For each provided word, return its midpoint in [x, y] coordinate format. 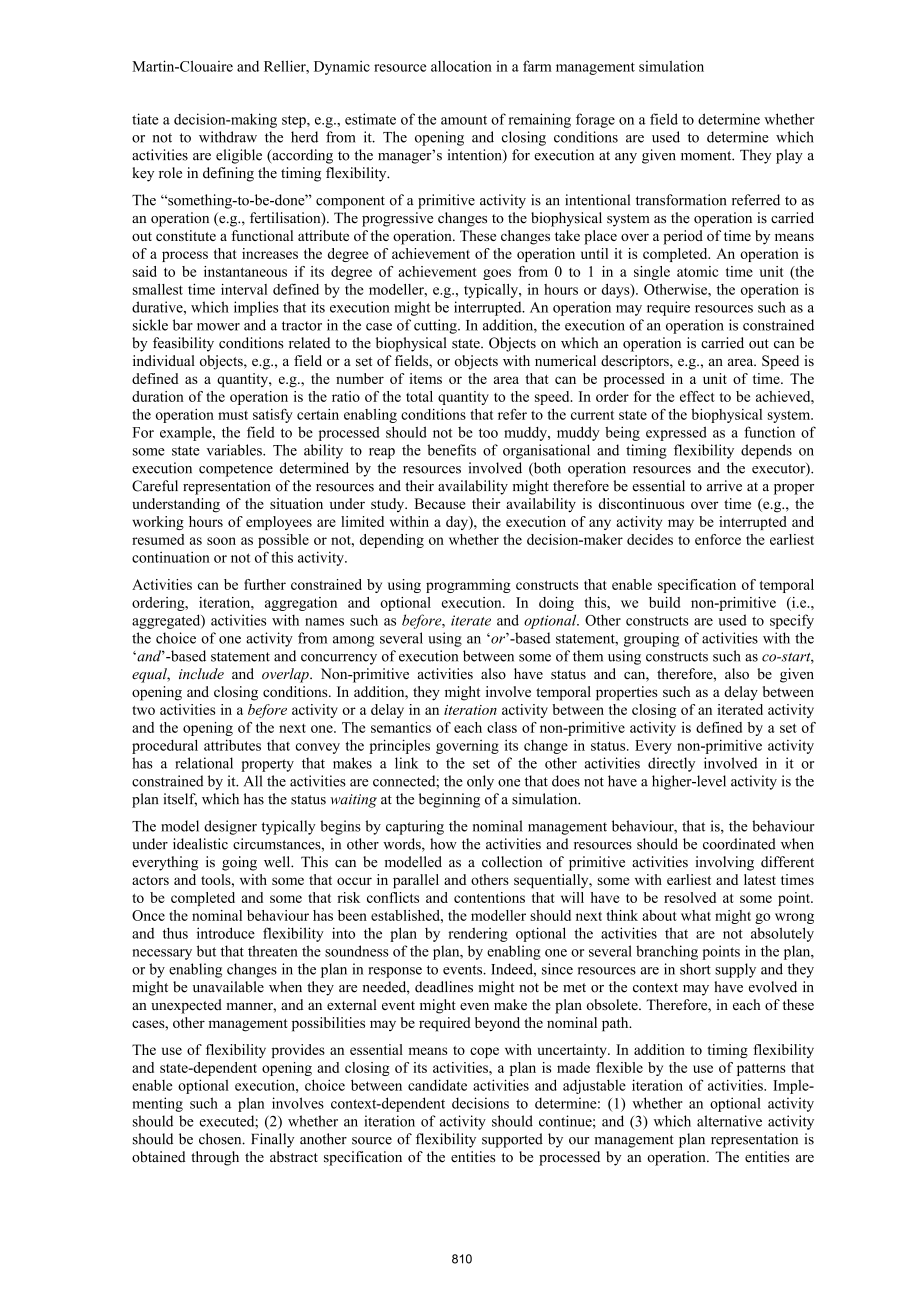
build [664, 602]
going [239, 863]
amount [464, 120]
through [215, 1158]
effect [697, 396]
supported [512, 1140]
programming [468, 586]
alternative [729, 1121]
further [265, 584]
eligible [239, 156]
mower [218, 327]
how [443, 844]
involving [724, 863]
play [789, 156]
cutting [436, 326]
